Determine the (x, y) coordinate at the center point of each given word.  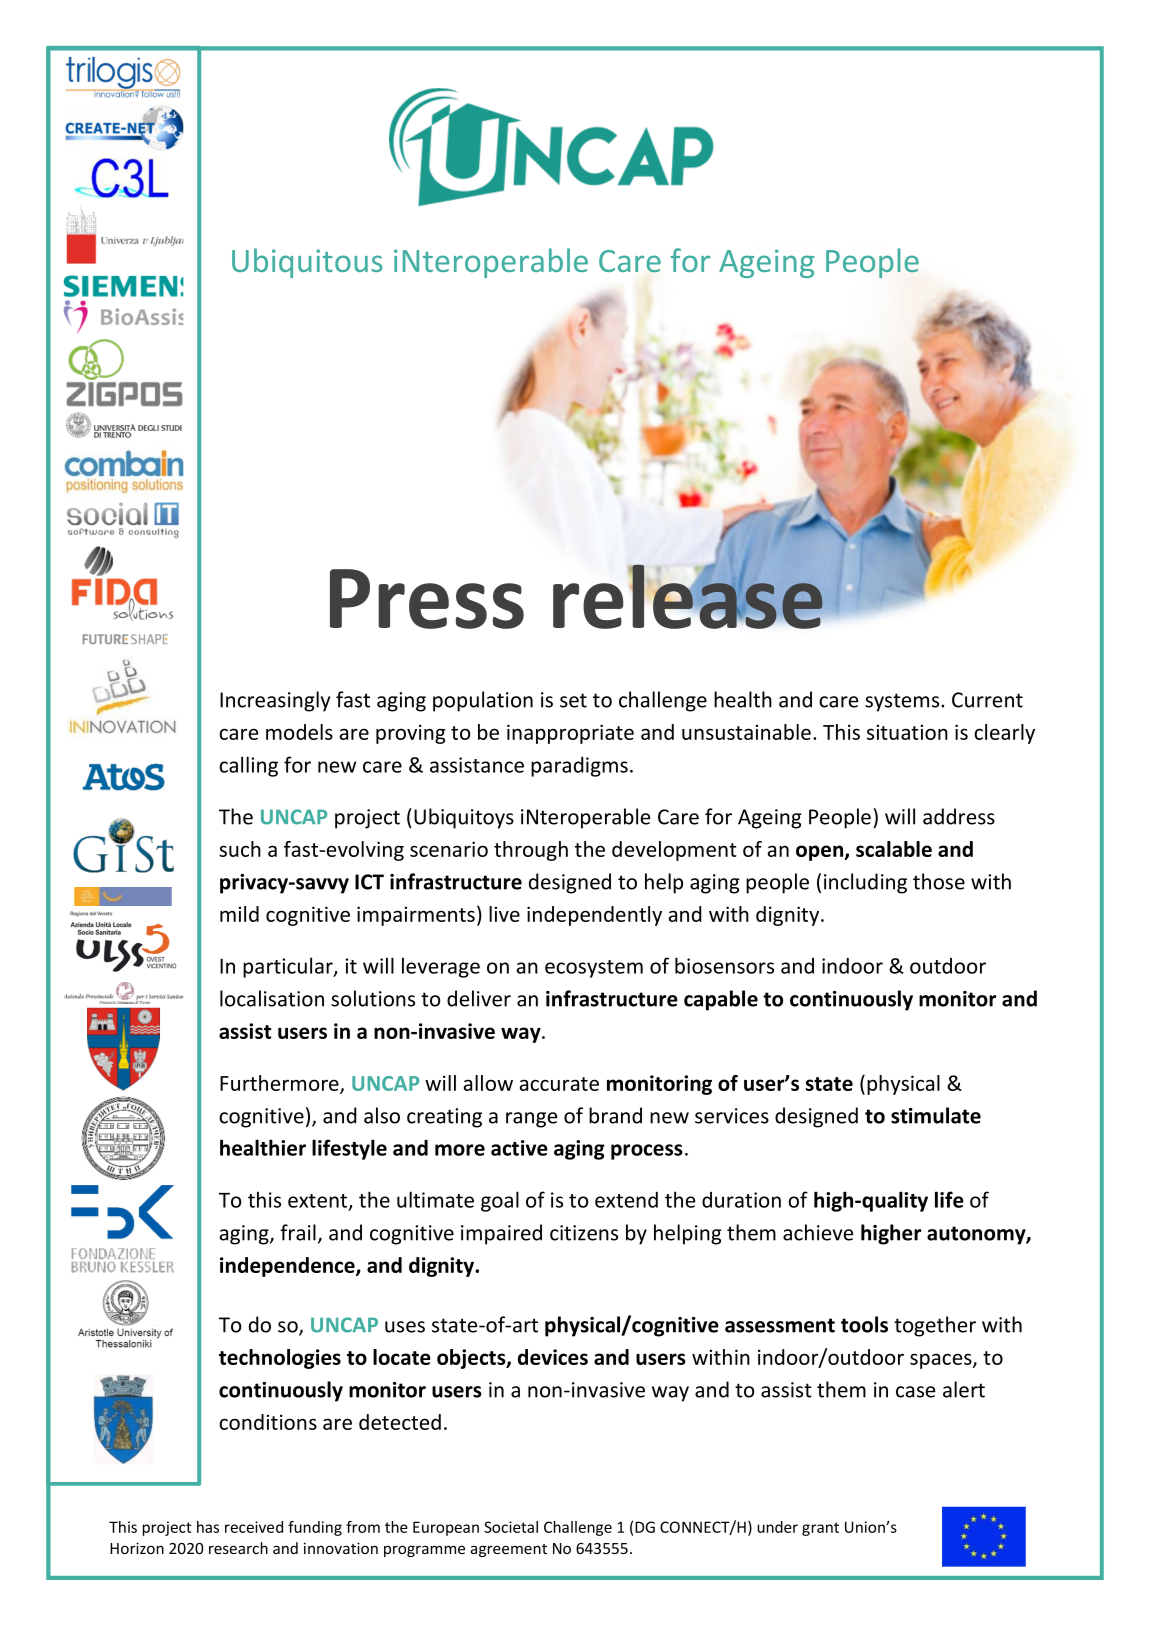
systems (903, 702)
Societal (511, 1527)
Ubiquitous (307, 263)
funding (315, 1528)
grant (820, 1529)
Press (427, 599)
